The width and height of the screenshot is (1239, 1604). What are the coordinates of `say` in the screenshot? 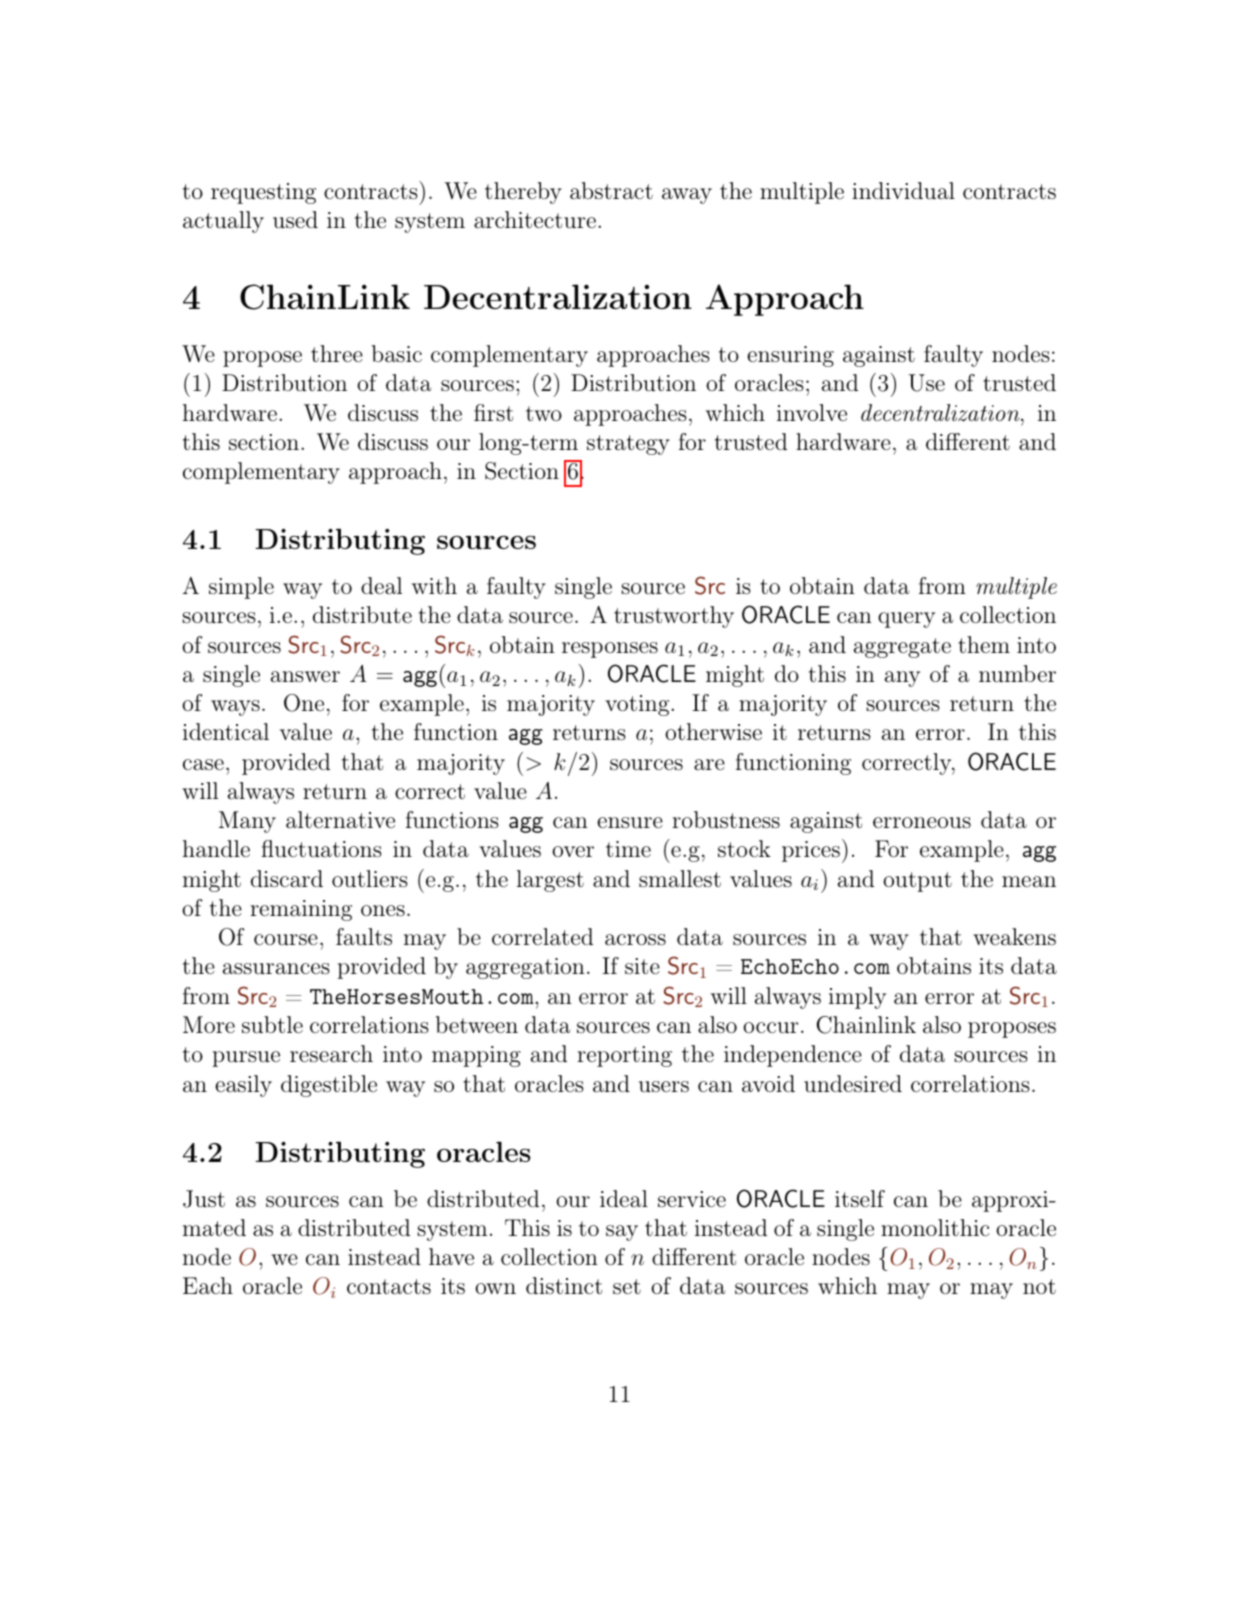 It's located at (622, 1233).
